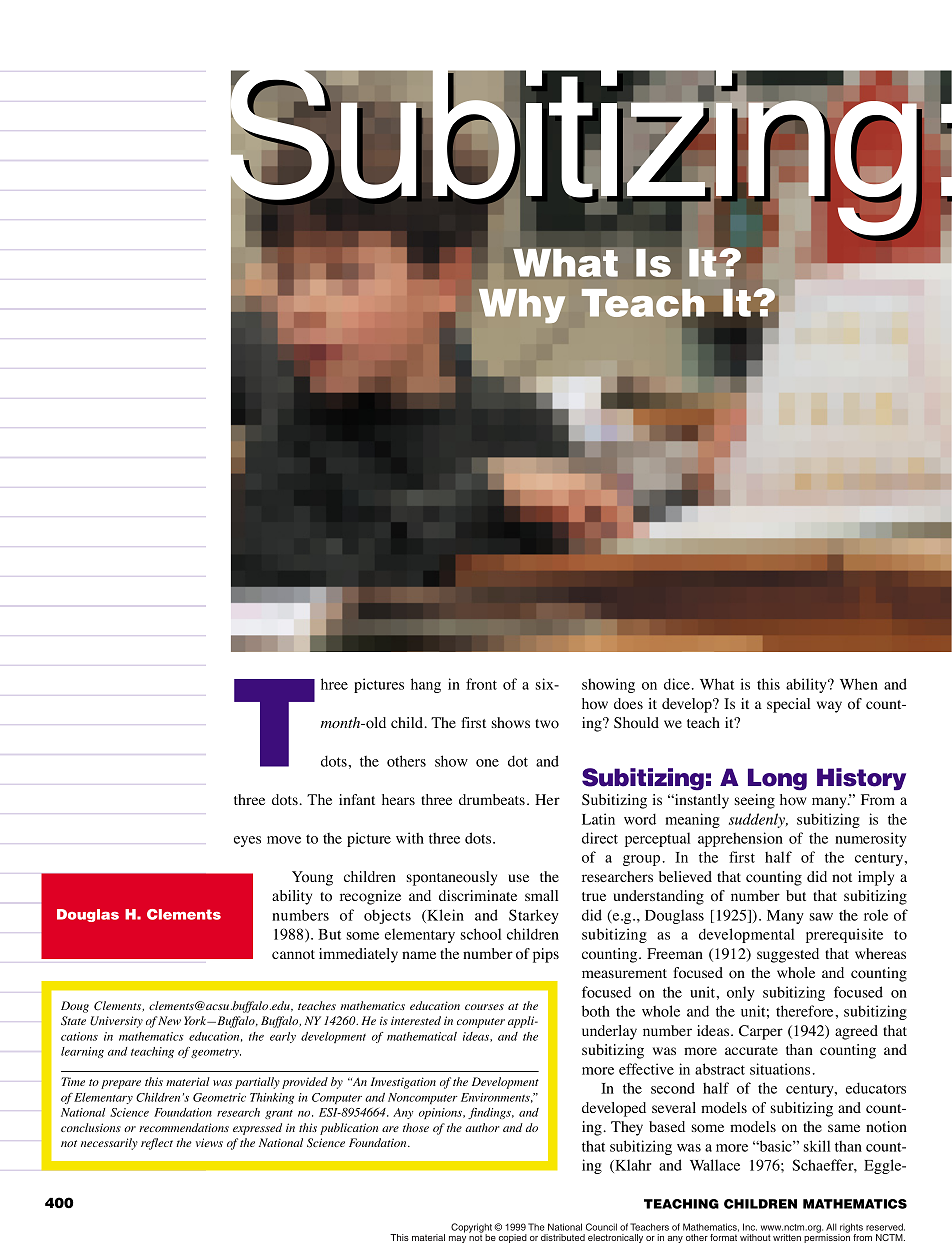  Describe the element at coordinates (788, 705) in the document. I see `special` at that location.
